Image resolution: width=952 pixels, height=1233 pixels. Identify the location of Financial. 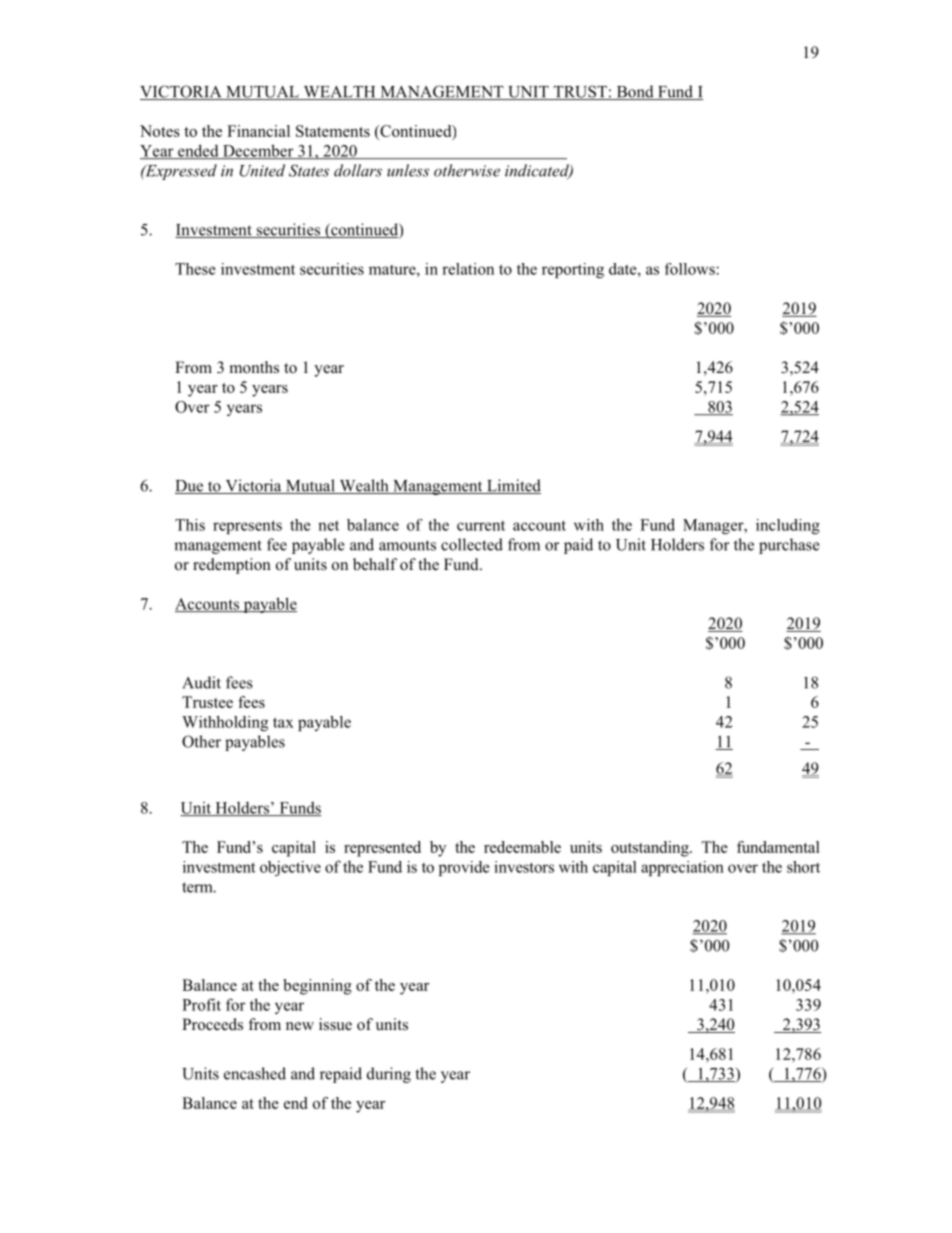
(258, 131).
